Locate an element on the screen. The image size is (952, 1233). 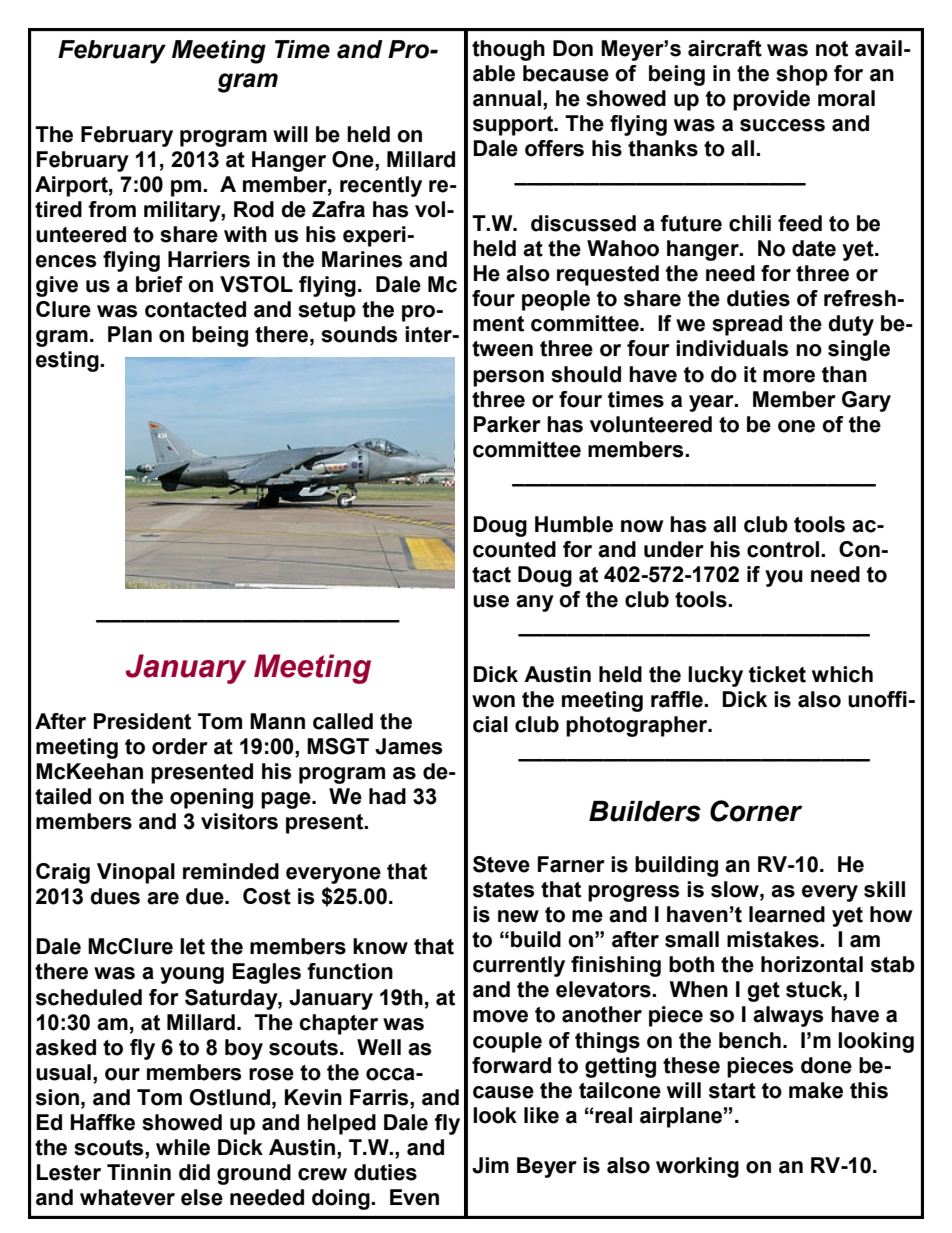
while is located at coordinates (183, 1147).
